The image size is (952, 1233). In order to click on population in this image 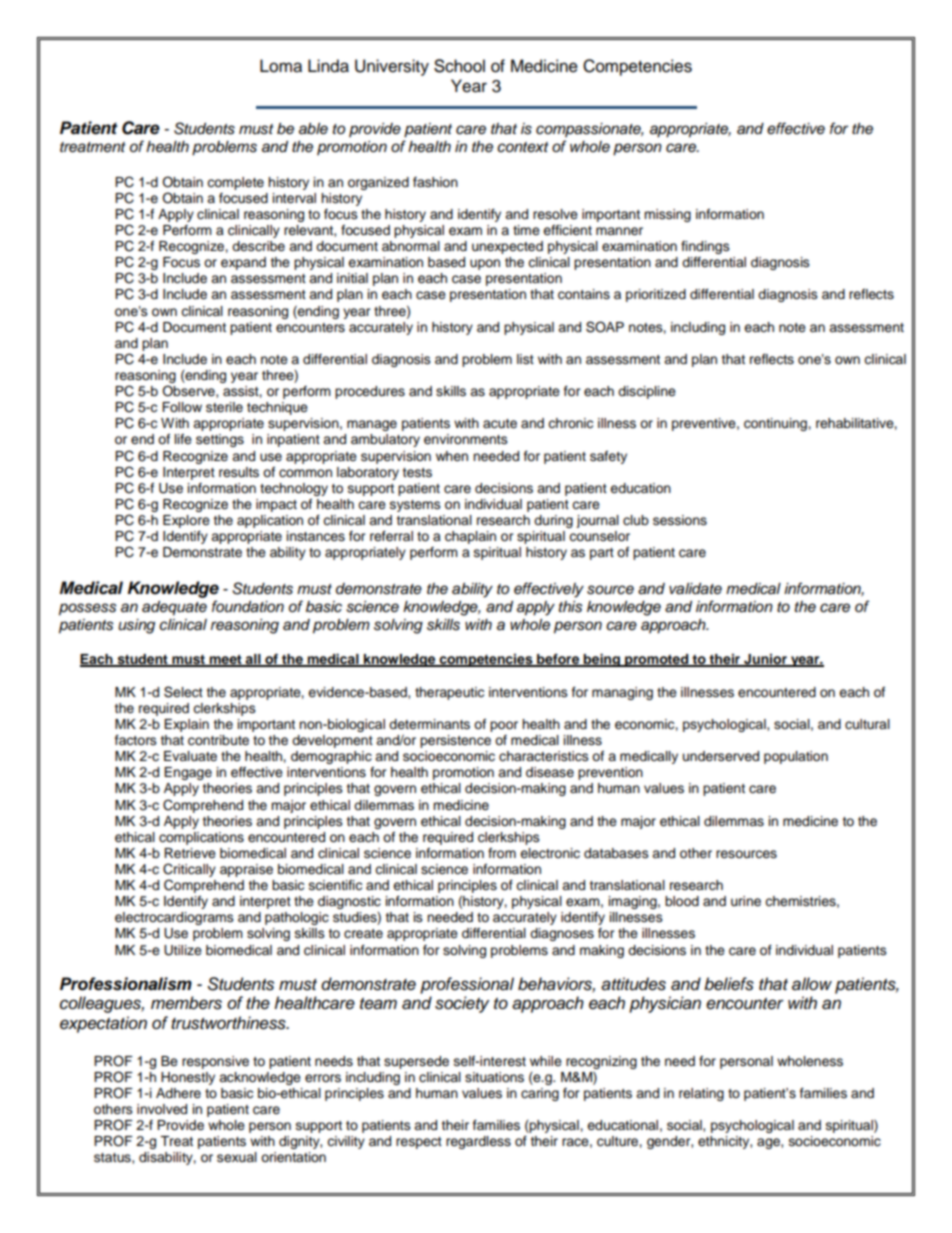, I will do `click(796, 757)`.
